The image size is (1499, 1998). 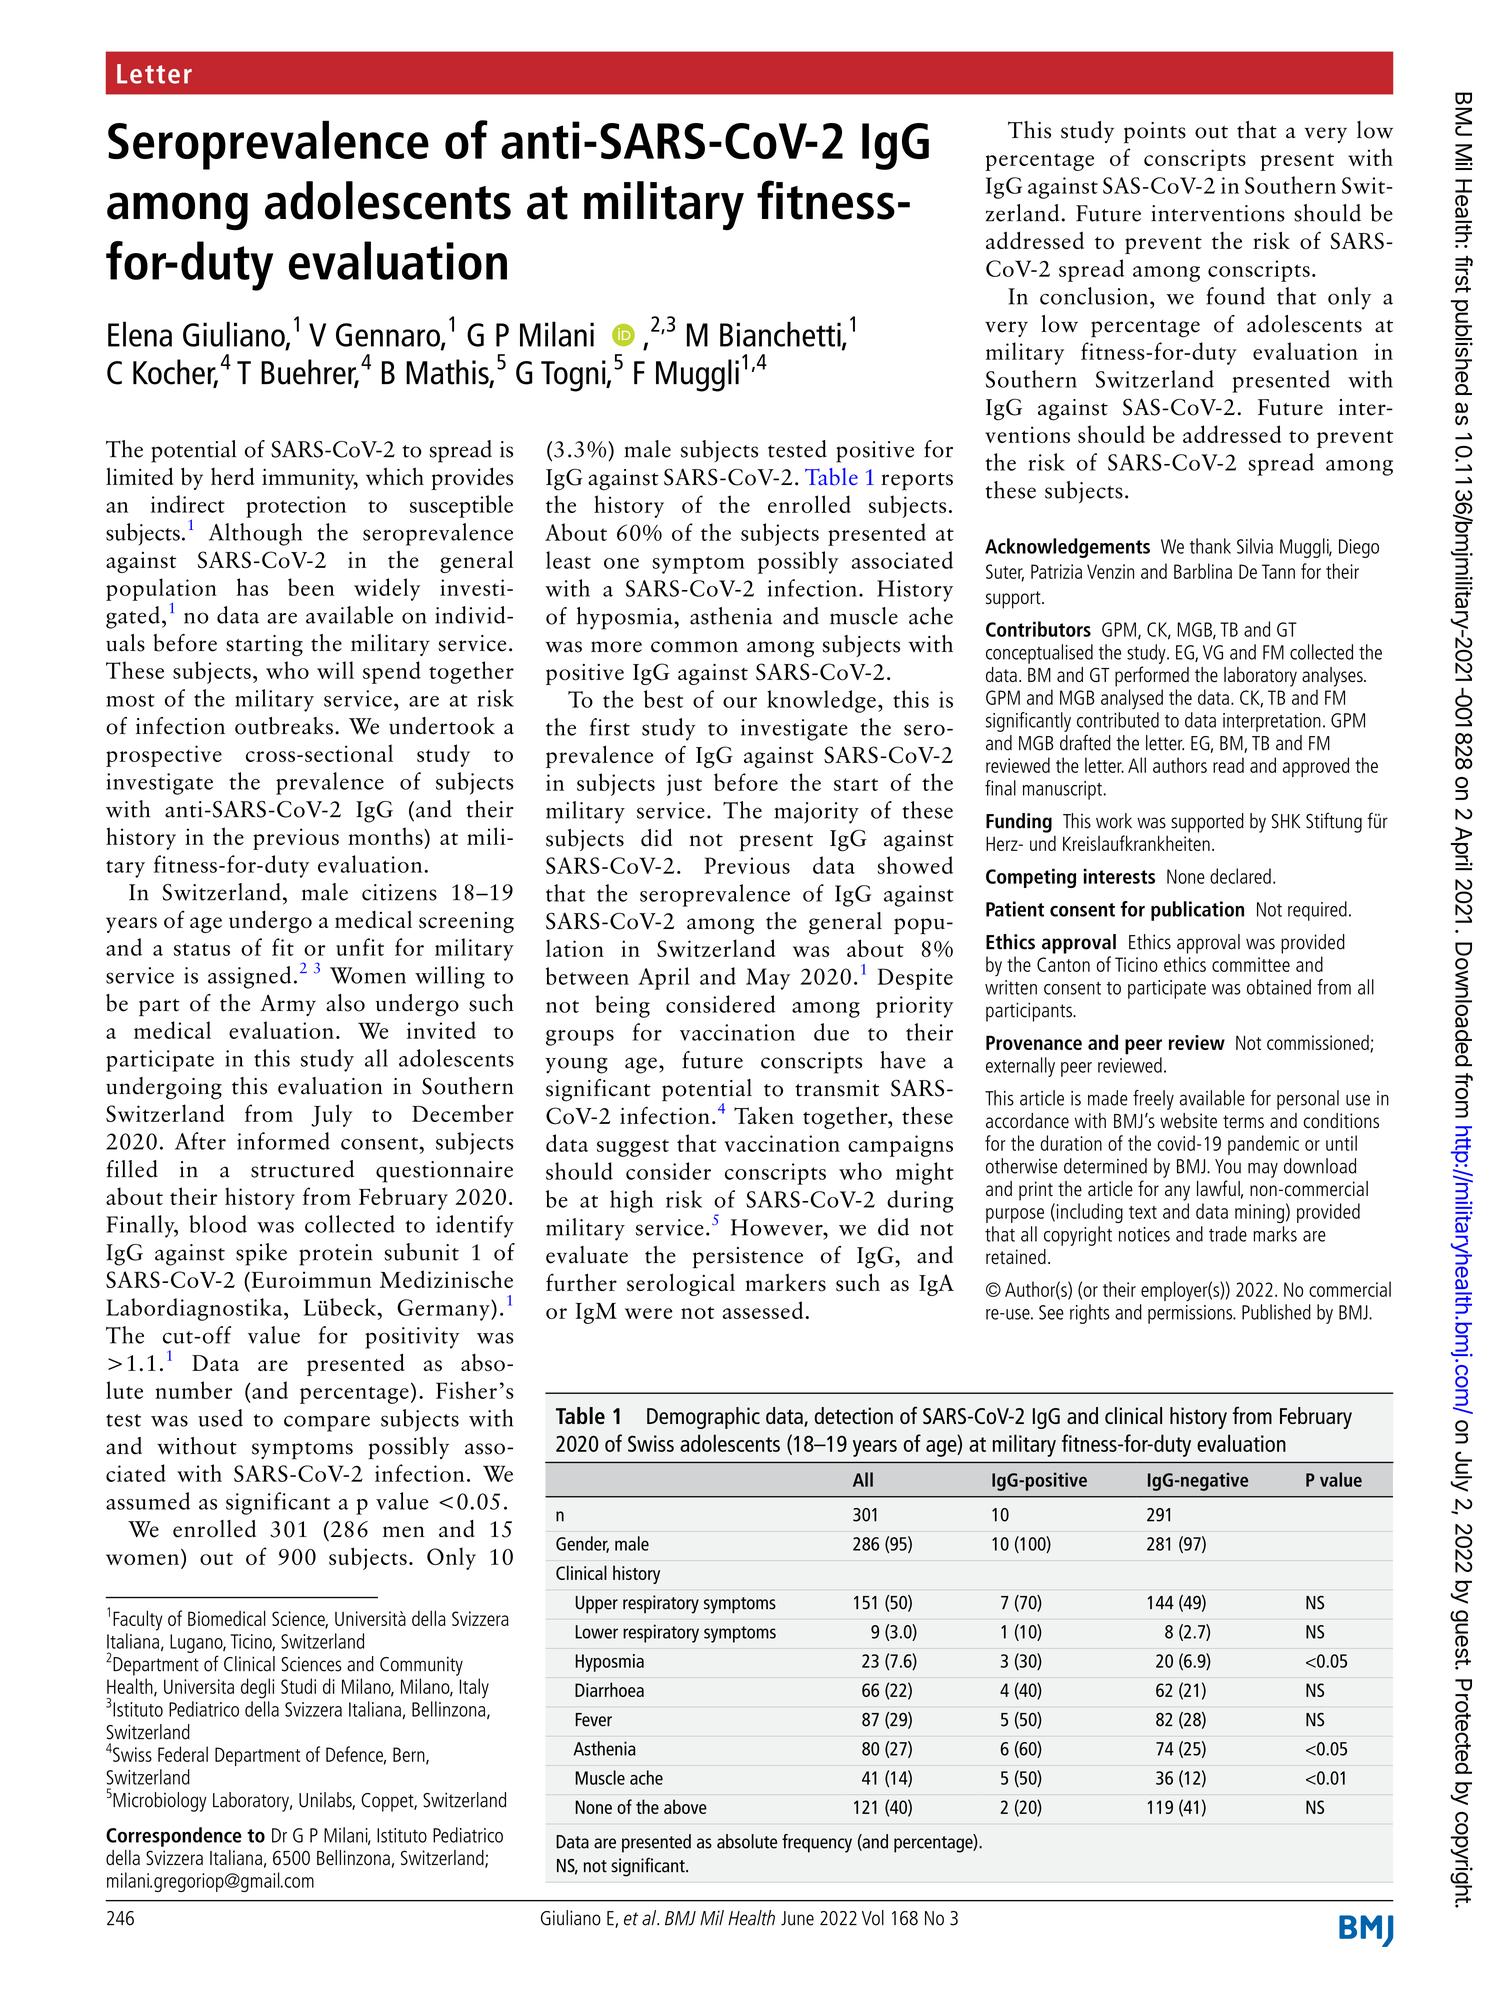 What do you see at coordinates (140, 334) in the screenshot?
I see `Elena` at bounding box center [140, 334].
